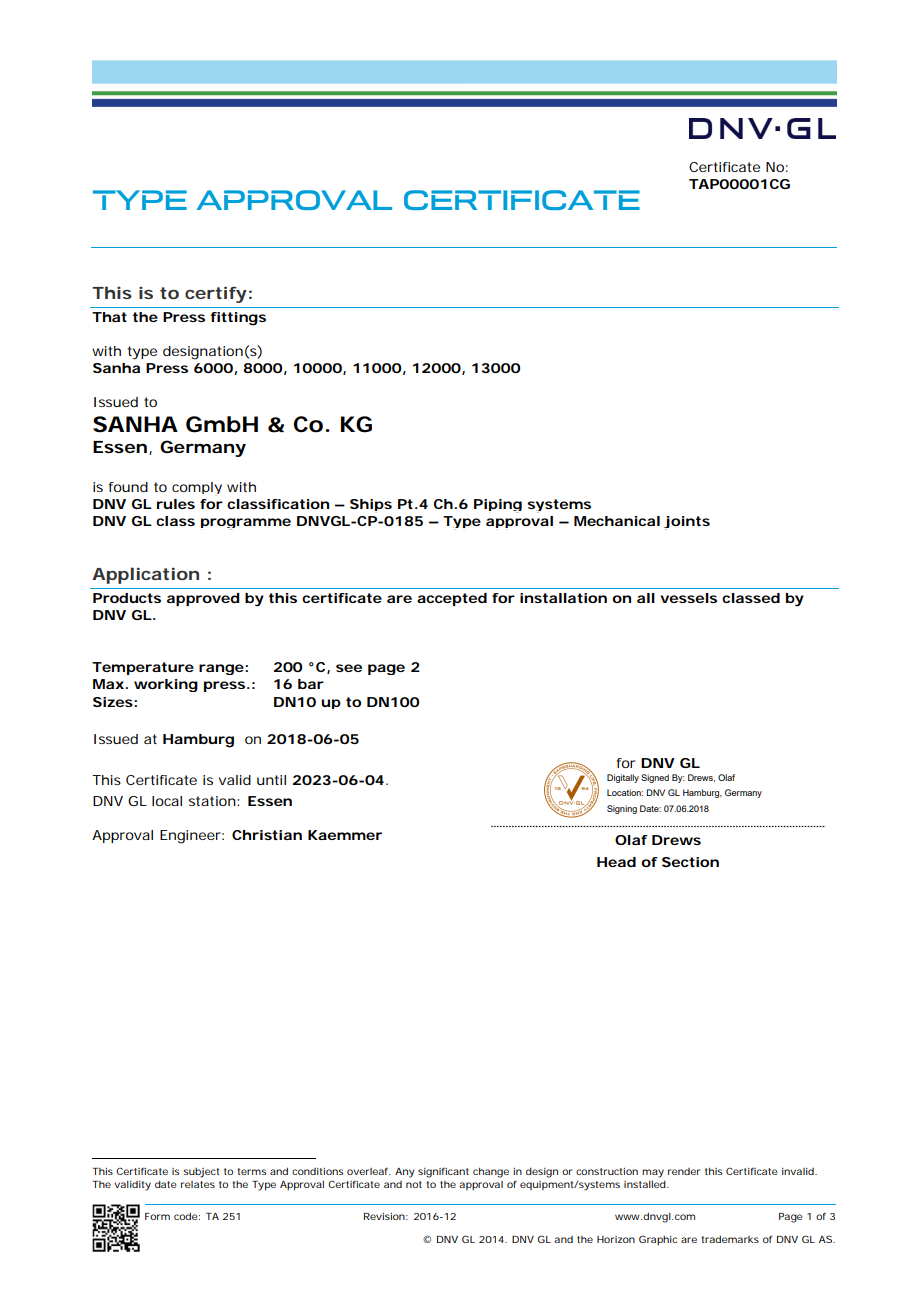 Image resolution: width=924 pixels, height=1308 pixels. I want to click on code, so click(185, 1216).
